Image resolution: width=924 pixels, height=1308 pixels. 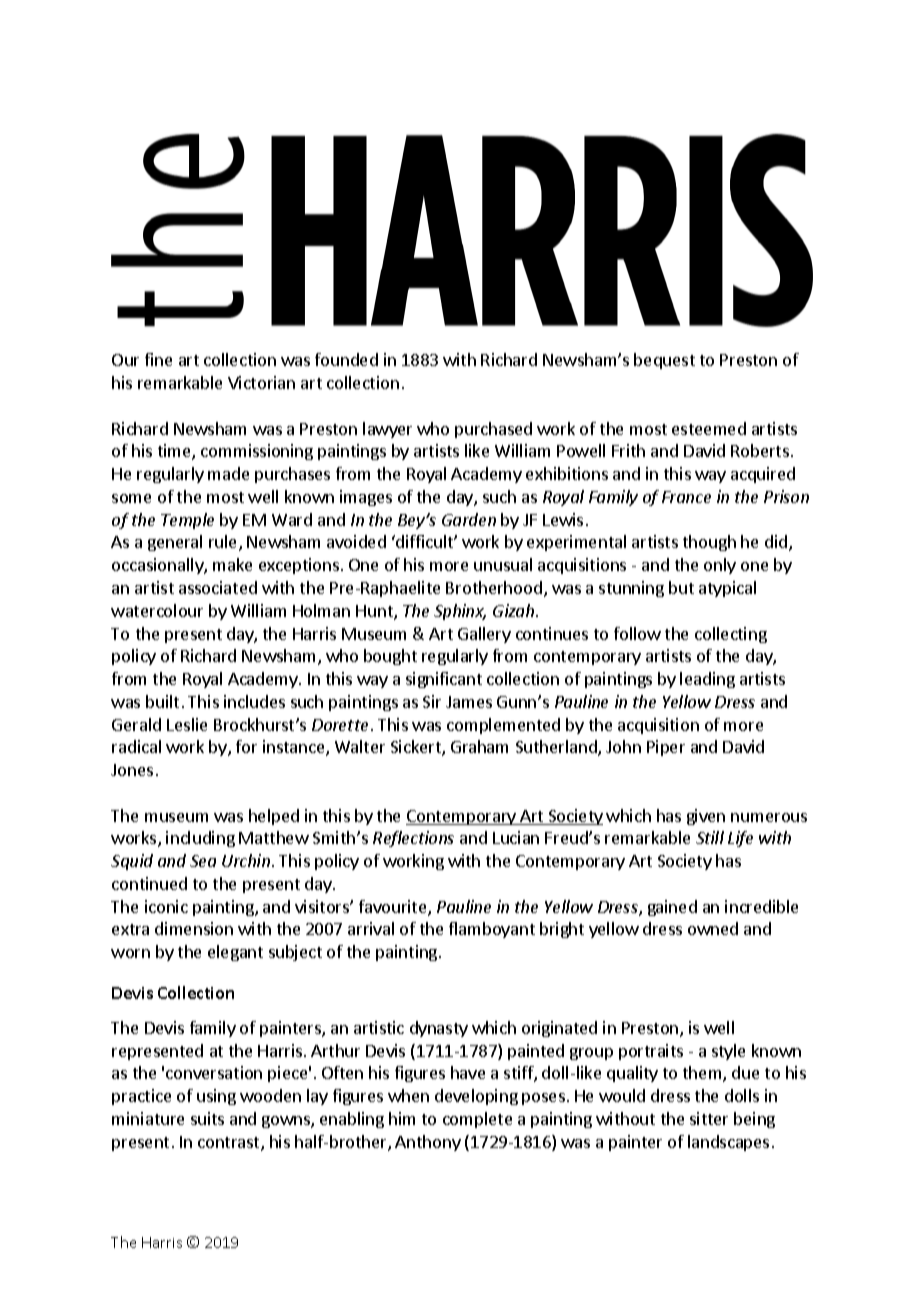 I want to click on sitter, so click(x=709, y=1118).
